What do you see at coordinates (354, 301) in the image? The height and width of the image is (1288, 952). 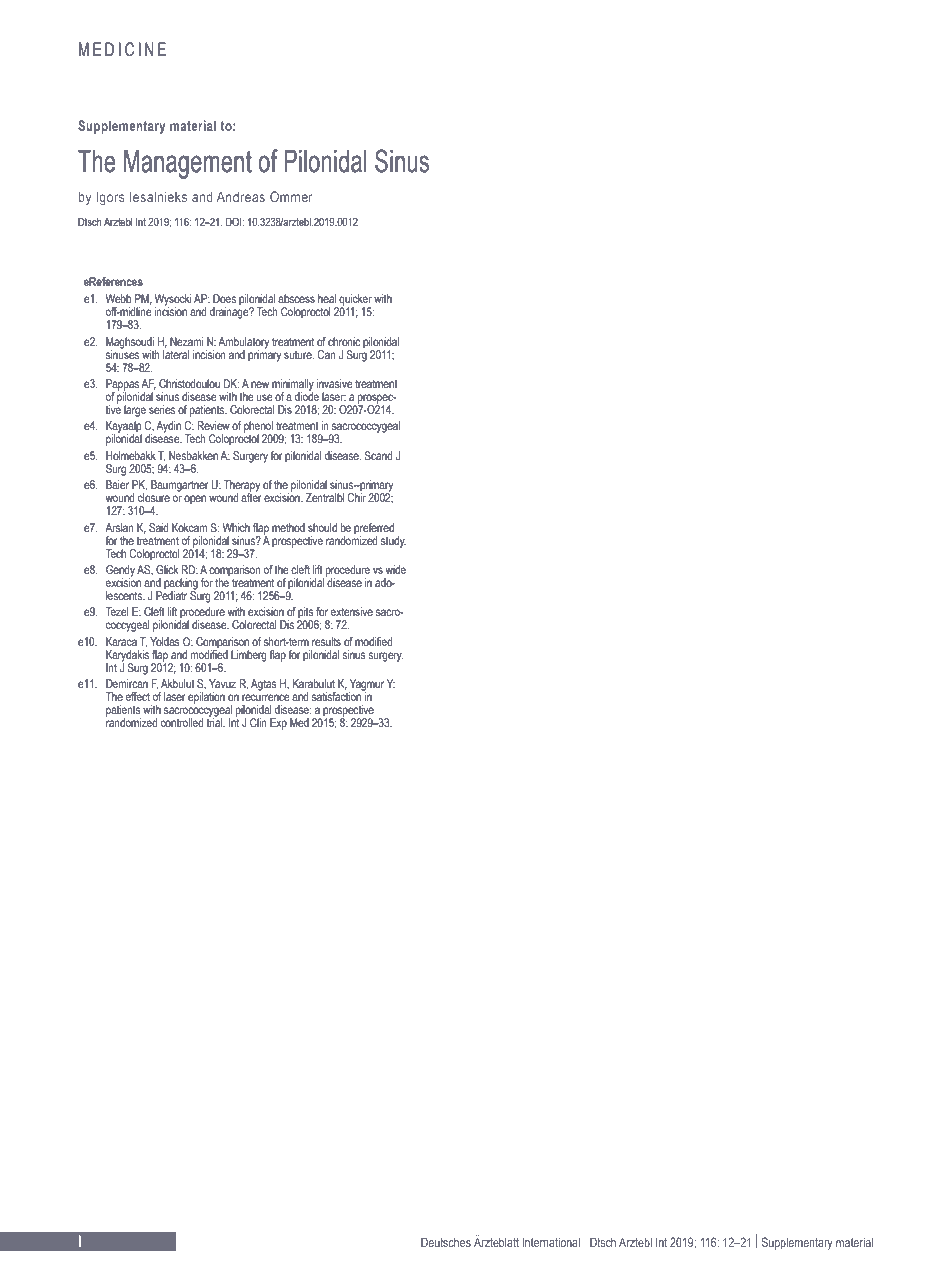 I see `quicker` at bounding box center [354, 301].
